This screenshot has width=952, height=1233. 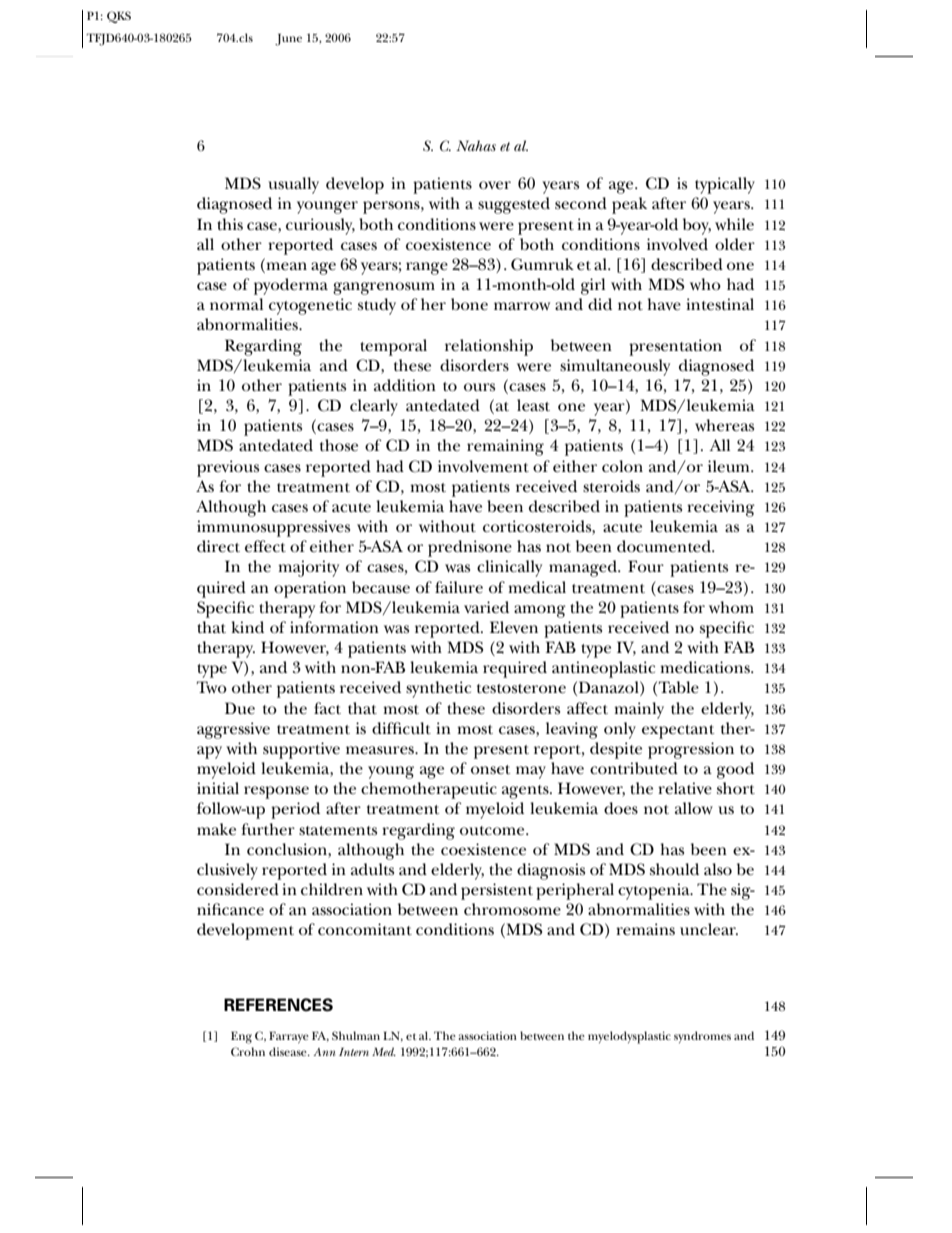 I want to click on Due, so click(x=240, y=708).
